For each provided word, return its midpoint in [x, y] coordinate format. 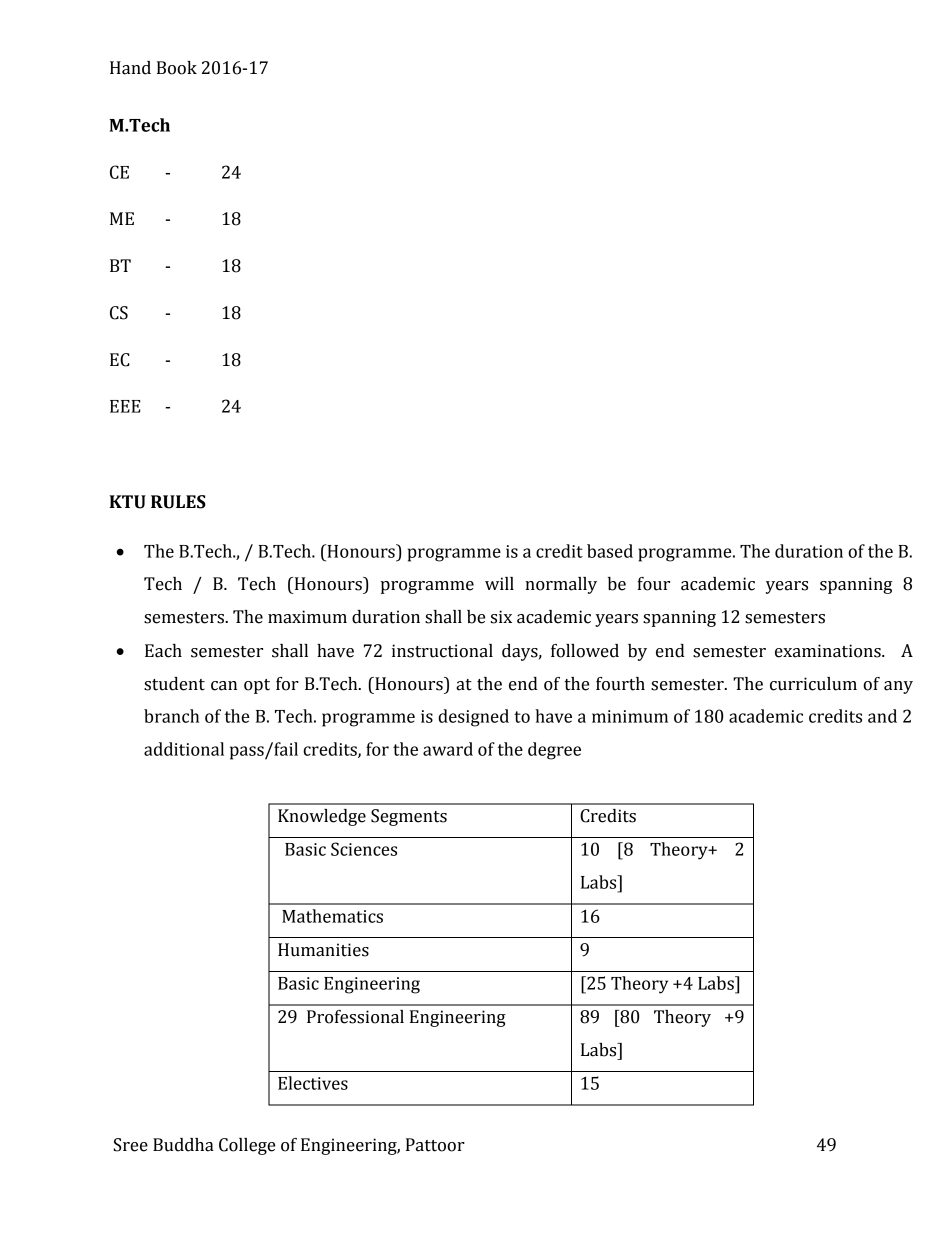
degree [554, 751]
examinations [829, 651]
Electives [313, 1083]
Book [177, 68]
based [610, 551]
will [499, 583]
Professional [355, 1017]
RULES [178, 502]
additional [184, 749]
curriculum [813, 684]
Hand [130, 68]
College [247, 1146]
